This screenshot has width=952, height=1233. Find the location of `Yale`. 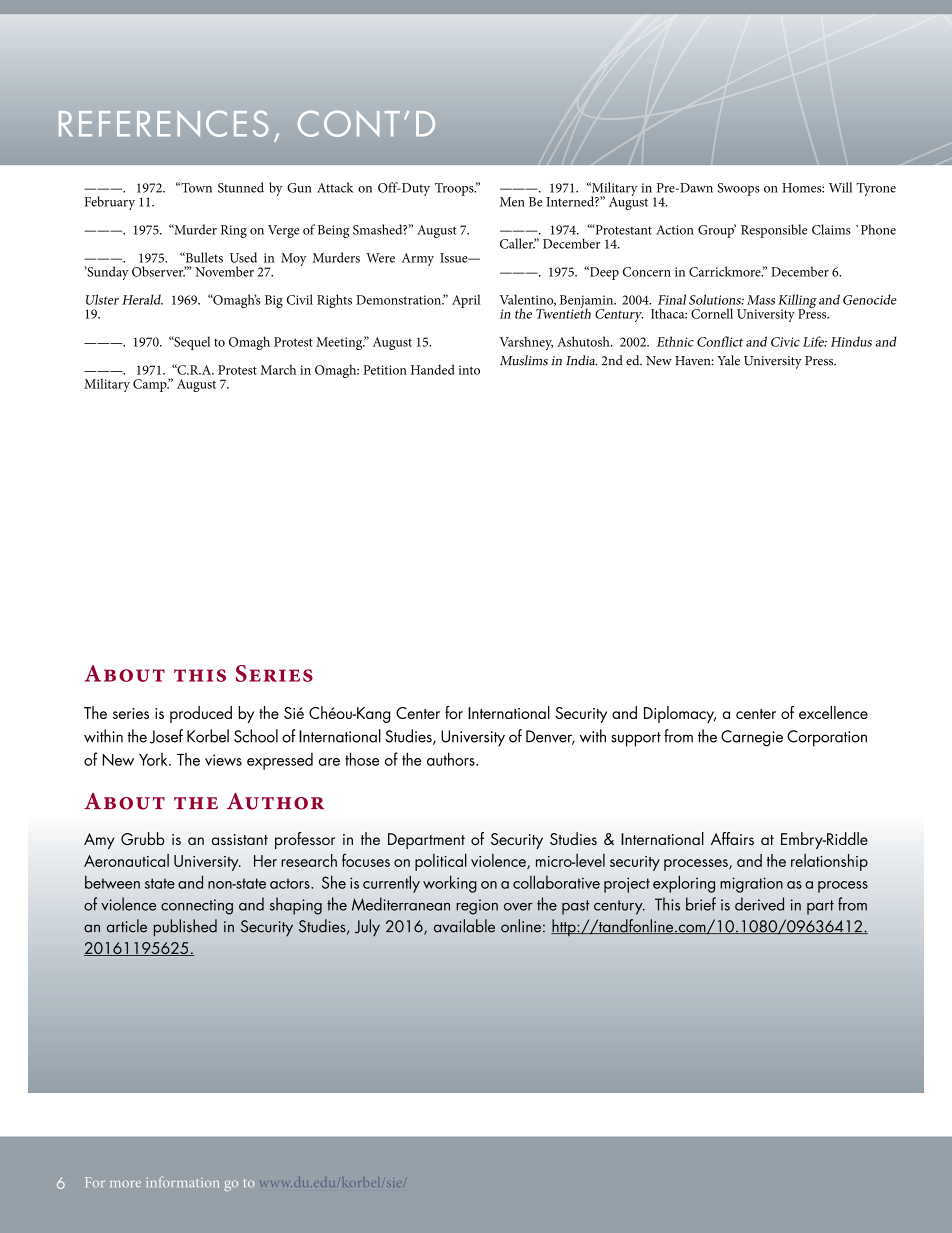

Yale is located at coordinates (728, 360).
